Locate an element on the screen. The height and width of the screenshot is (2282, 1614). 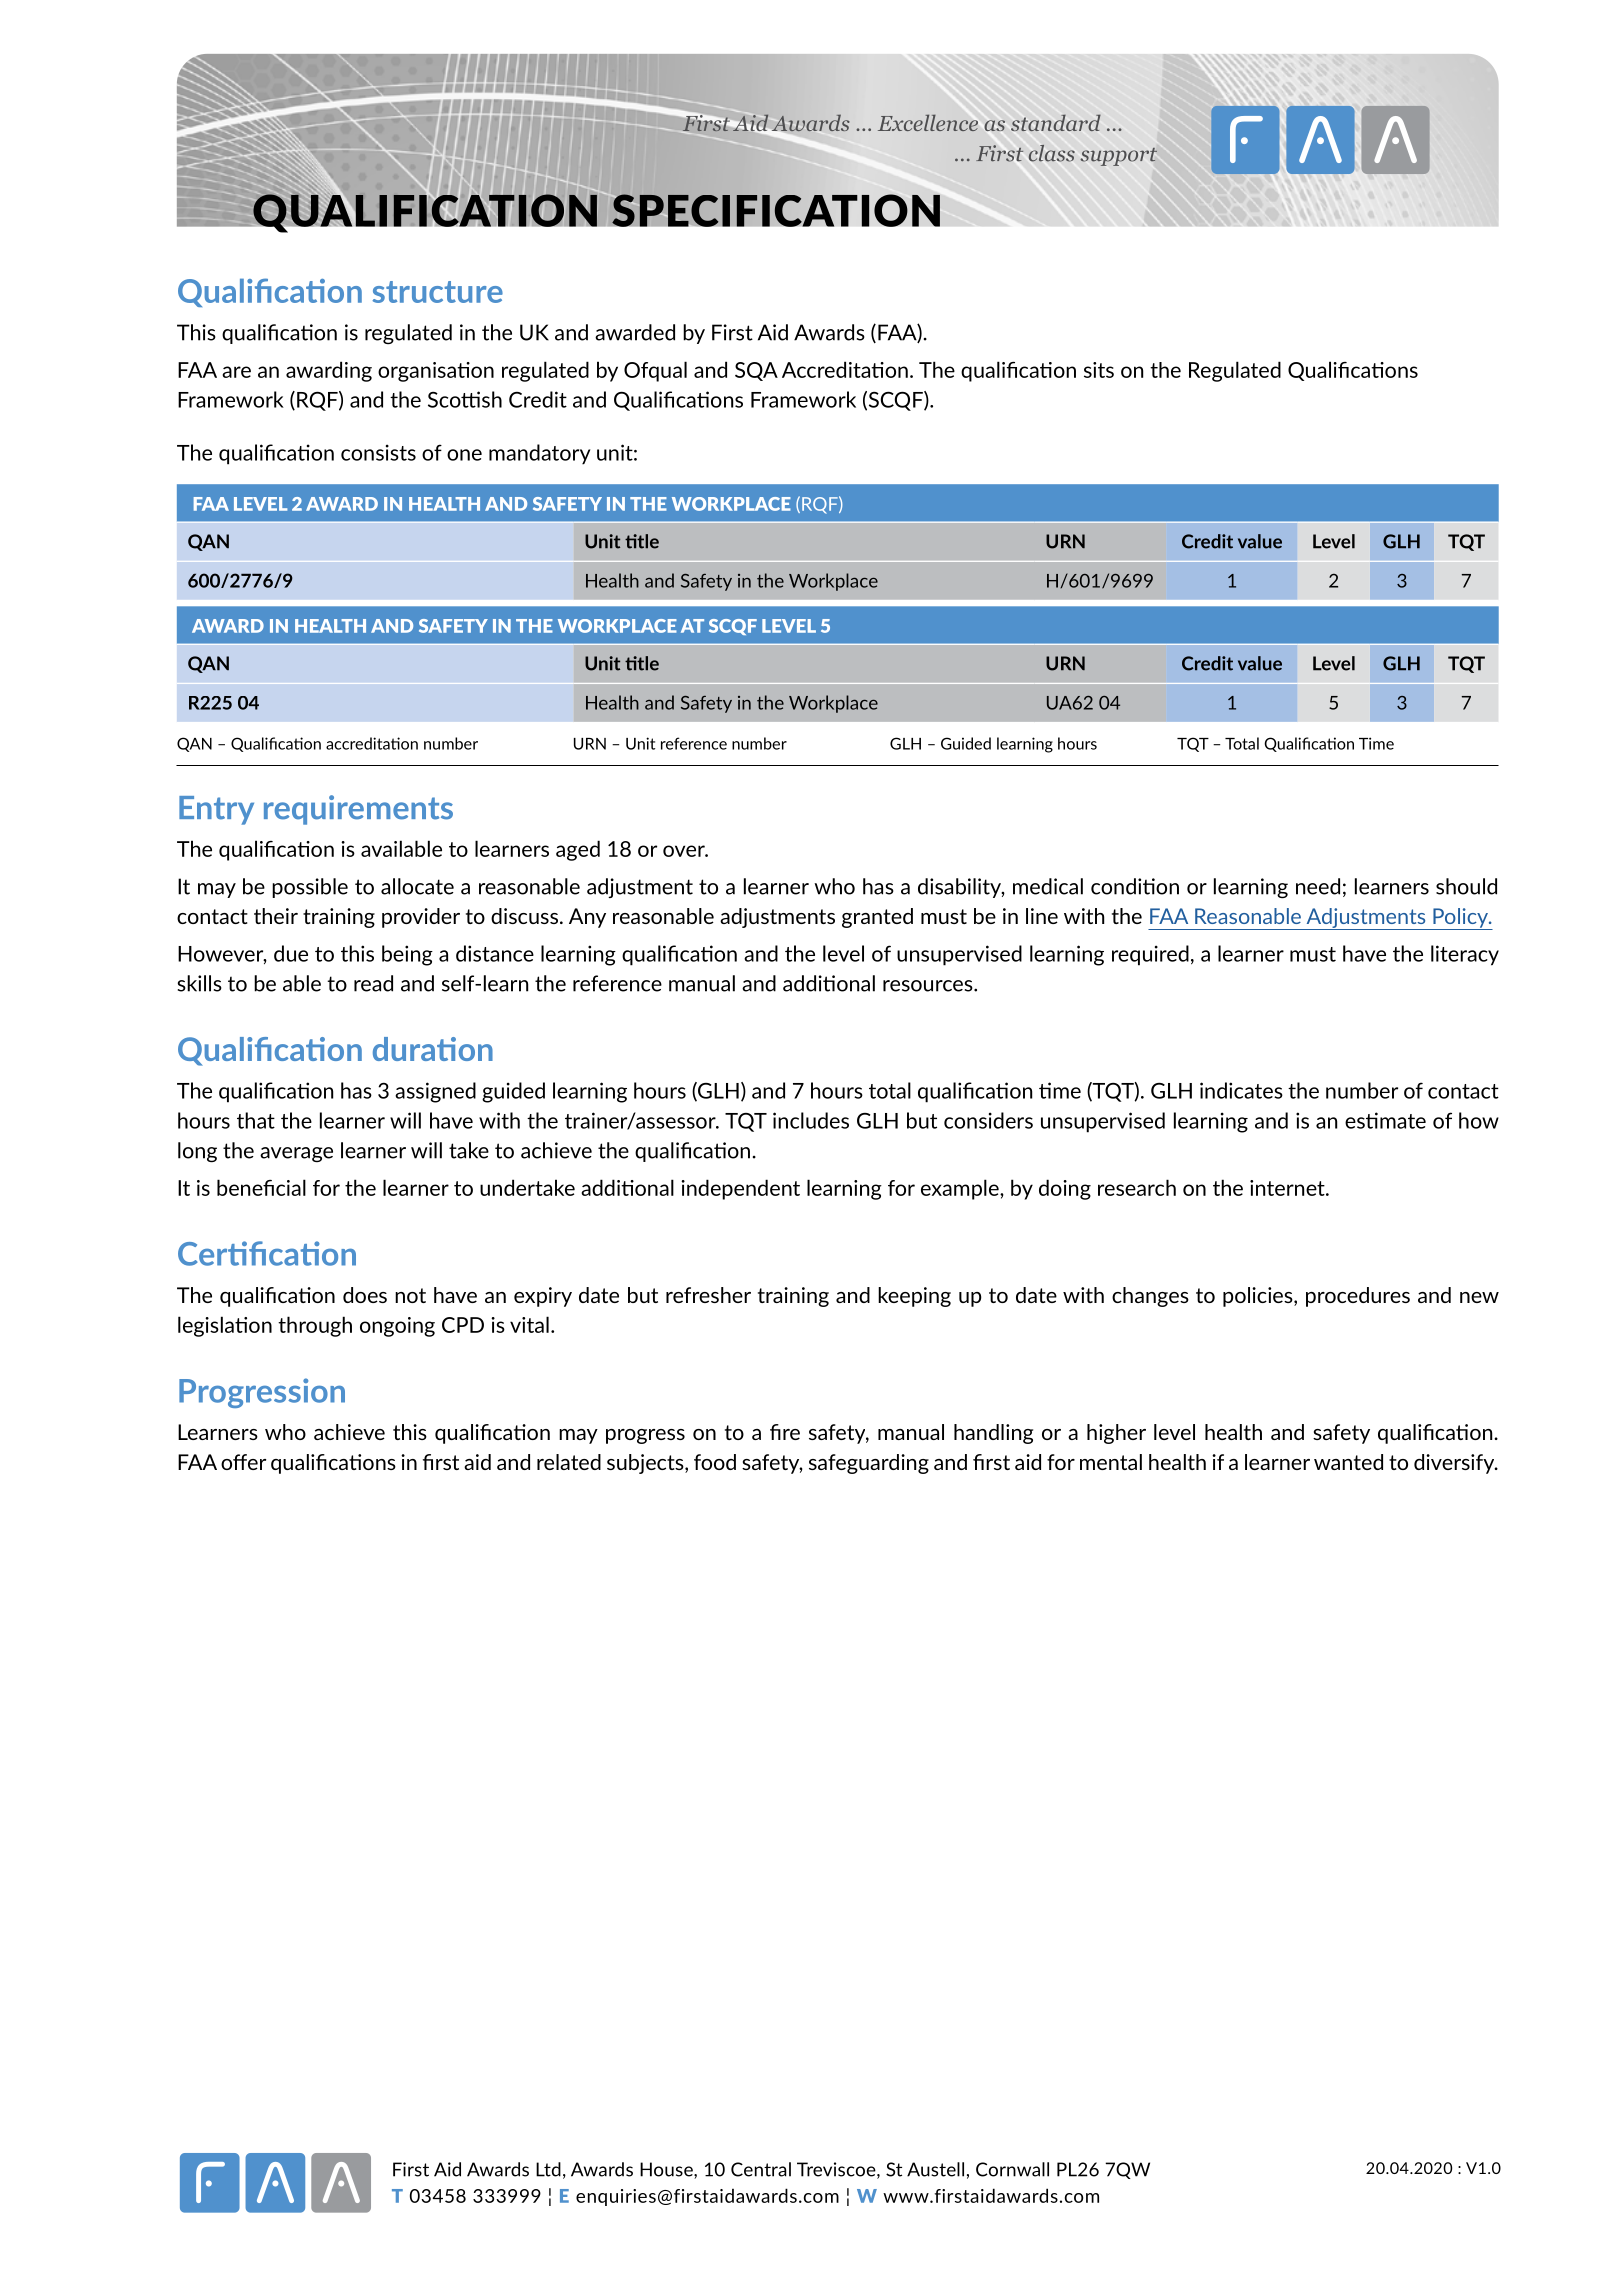
wanted is located at coordinates (1348, 1462).
